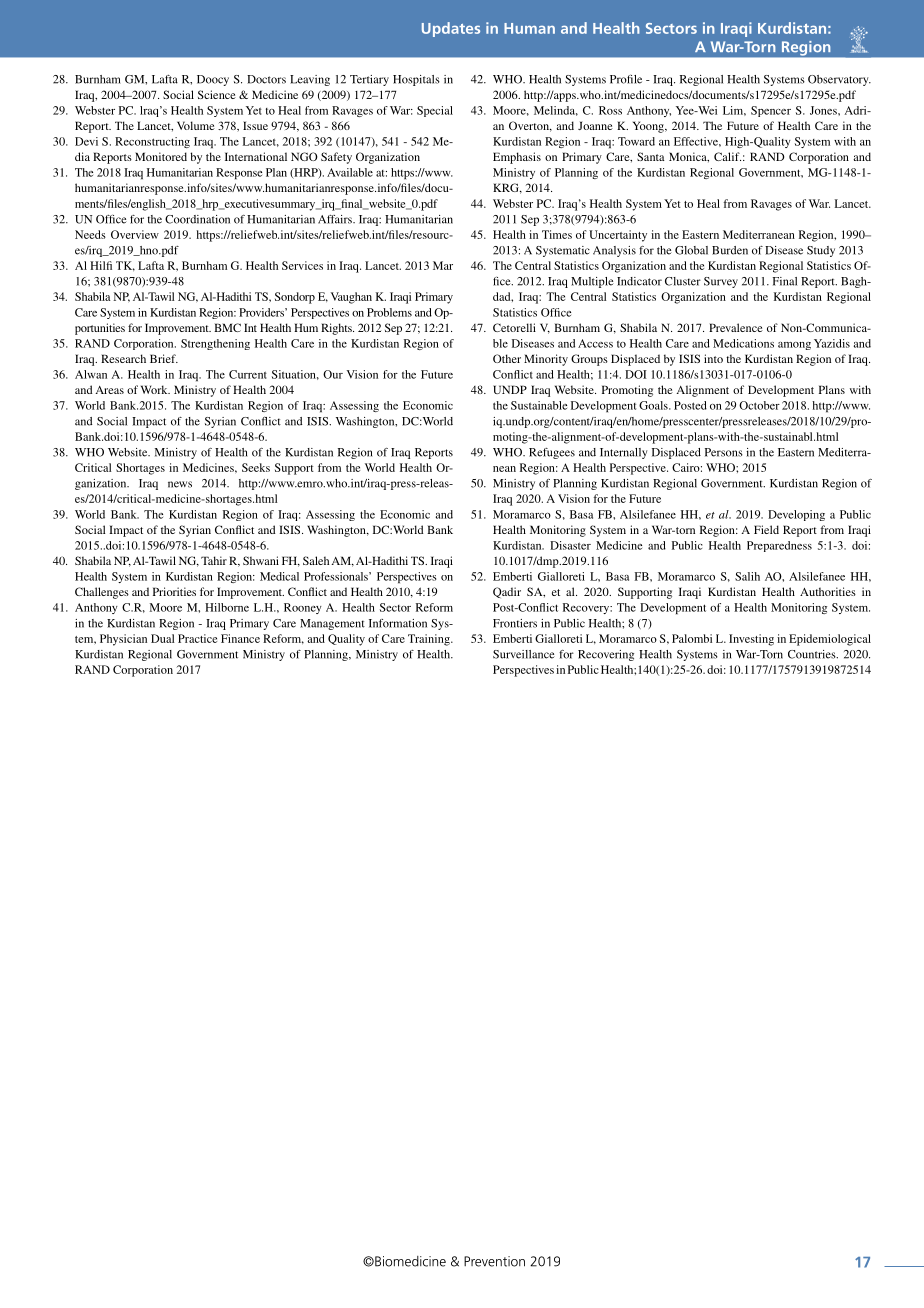 The width and height of the screenshot is (924, 1308). Describe the element at coordinates (451, 29) in the screenshot. I see `Updates` at that location.
